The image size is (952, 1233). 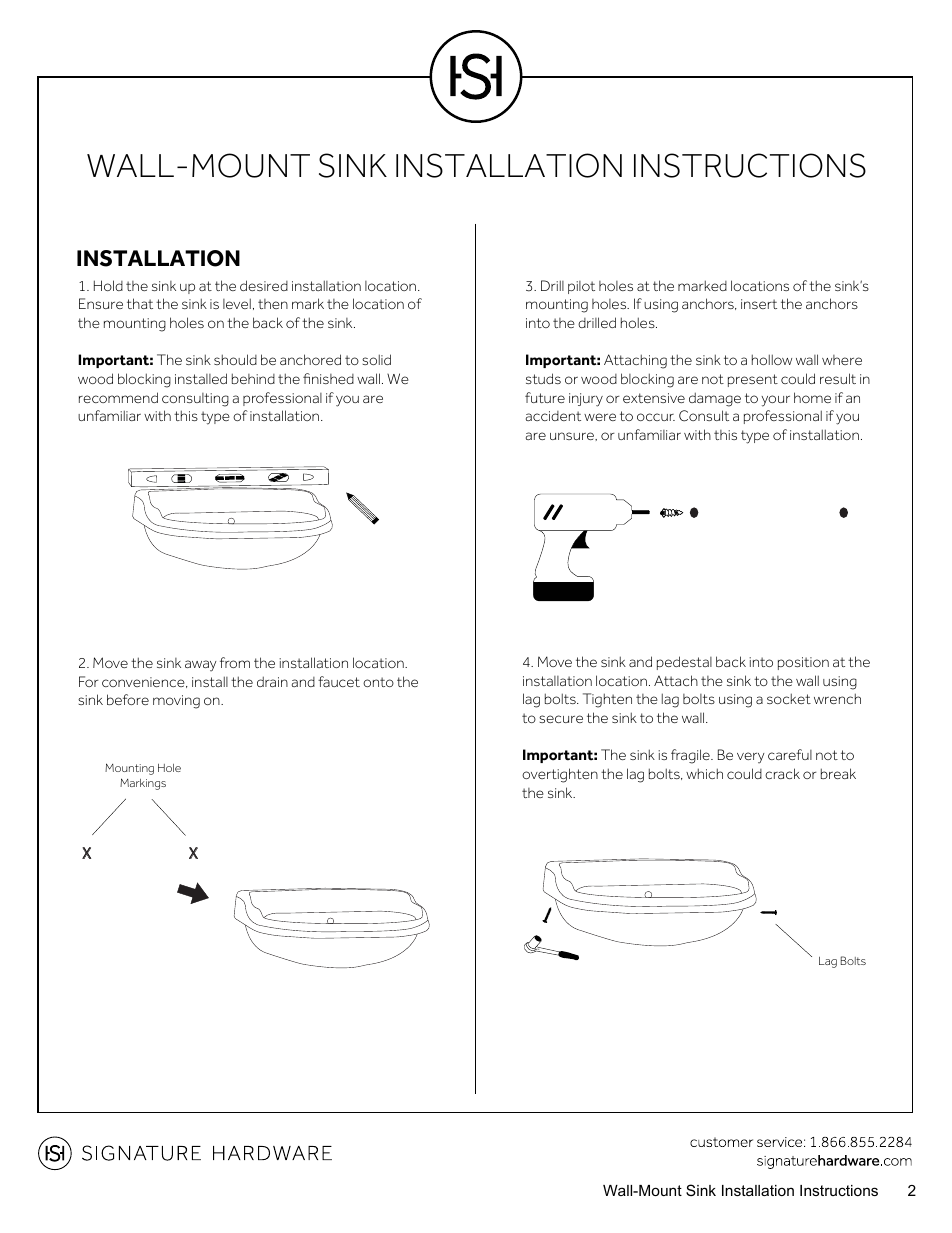 What do you see at coordinates (235, 662) in the screenshot?
I see `from` at bounding box center [235, 662].
